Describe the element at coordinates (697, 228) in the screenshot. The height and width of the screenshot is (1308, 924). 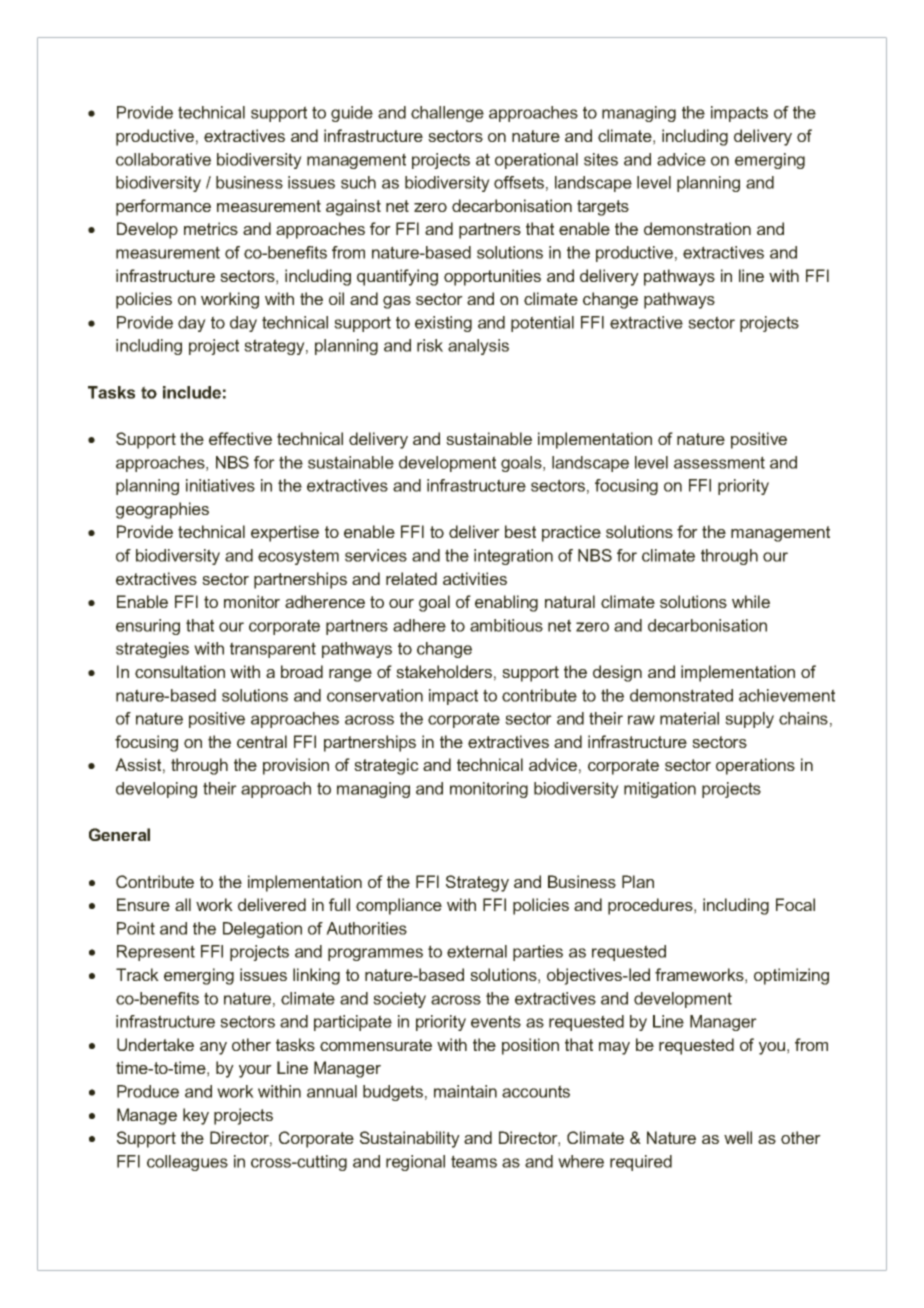
I see `demonstration` at that location.
